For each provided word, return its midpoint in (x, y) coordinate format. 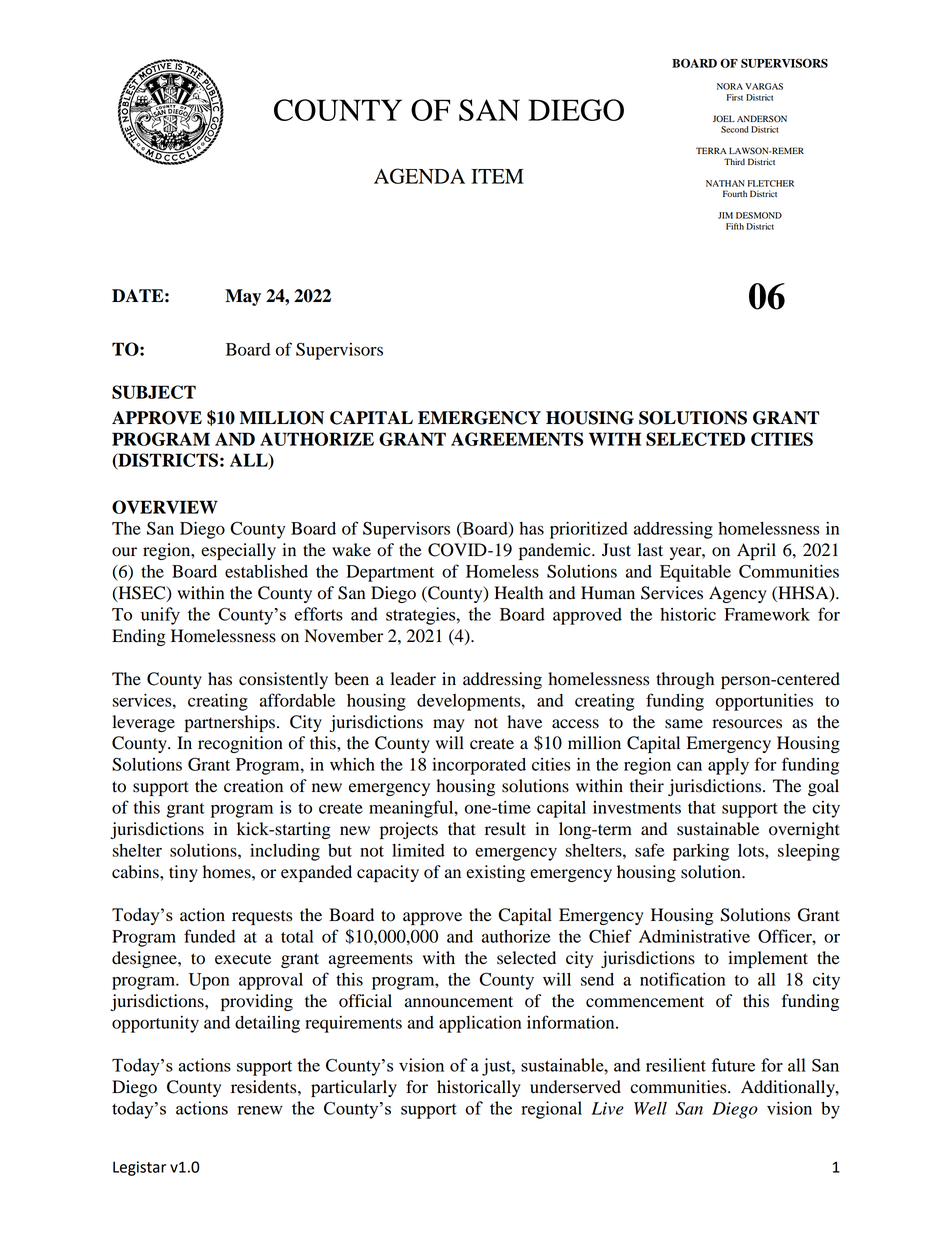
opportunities (764, 702)
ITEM (497, 176)
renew (260, 1110)
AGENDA (419, 176)
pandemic (556, 551)
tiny (183, 873)
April (756, 551)
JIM (725, 215)
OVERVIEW (165, 507)
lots (752, 850)
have (524, 722)
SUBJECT (154, 392)
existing (495, 873)
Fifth (735, 226)
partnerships (230, 723)
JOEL (724, 118)
